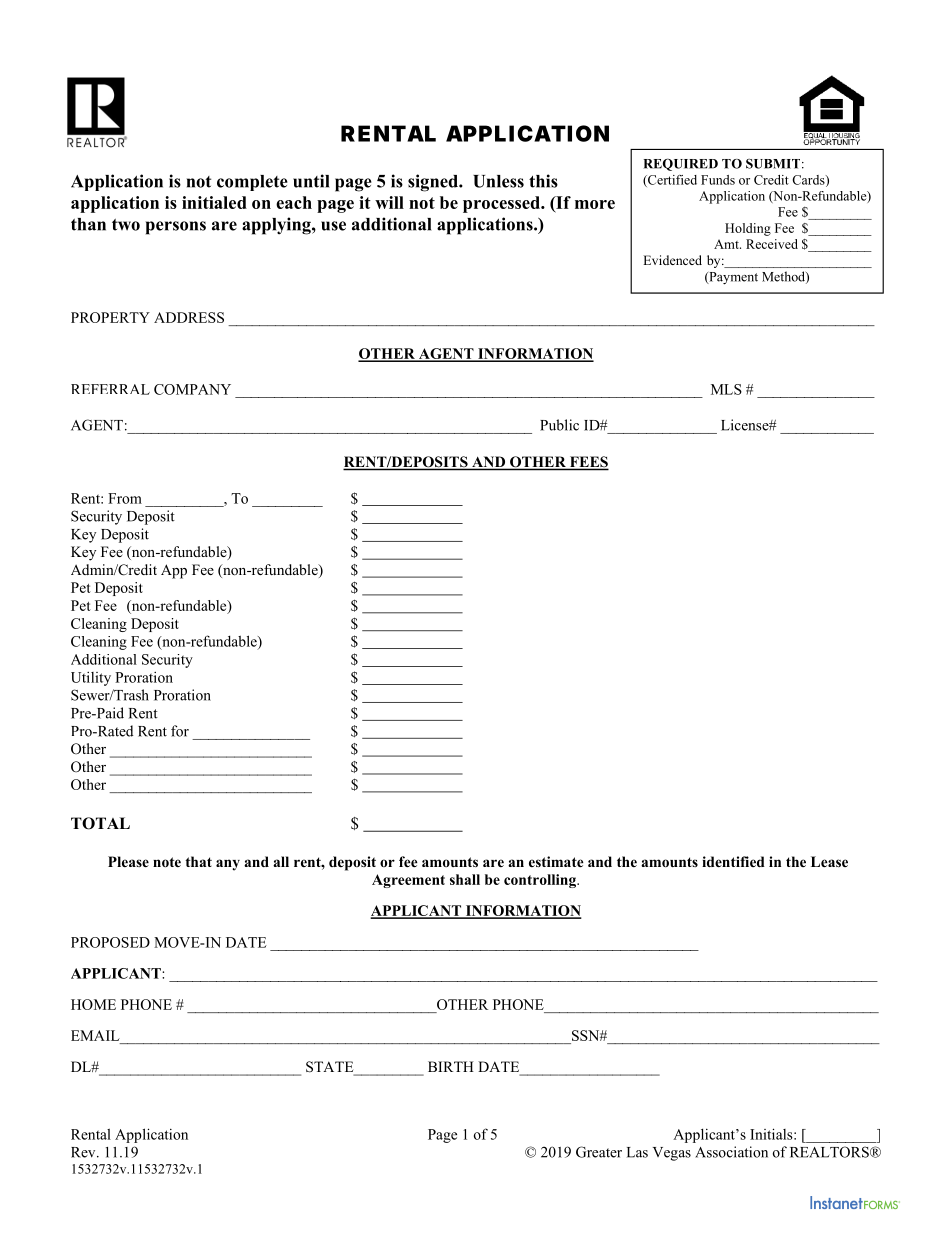 The height and width of the document is (1233, 952). Describe the element at coordinates (408, 881) in the document. I see `Agreement` at that location.
